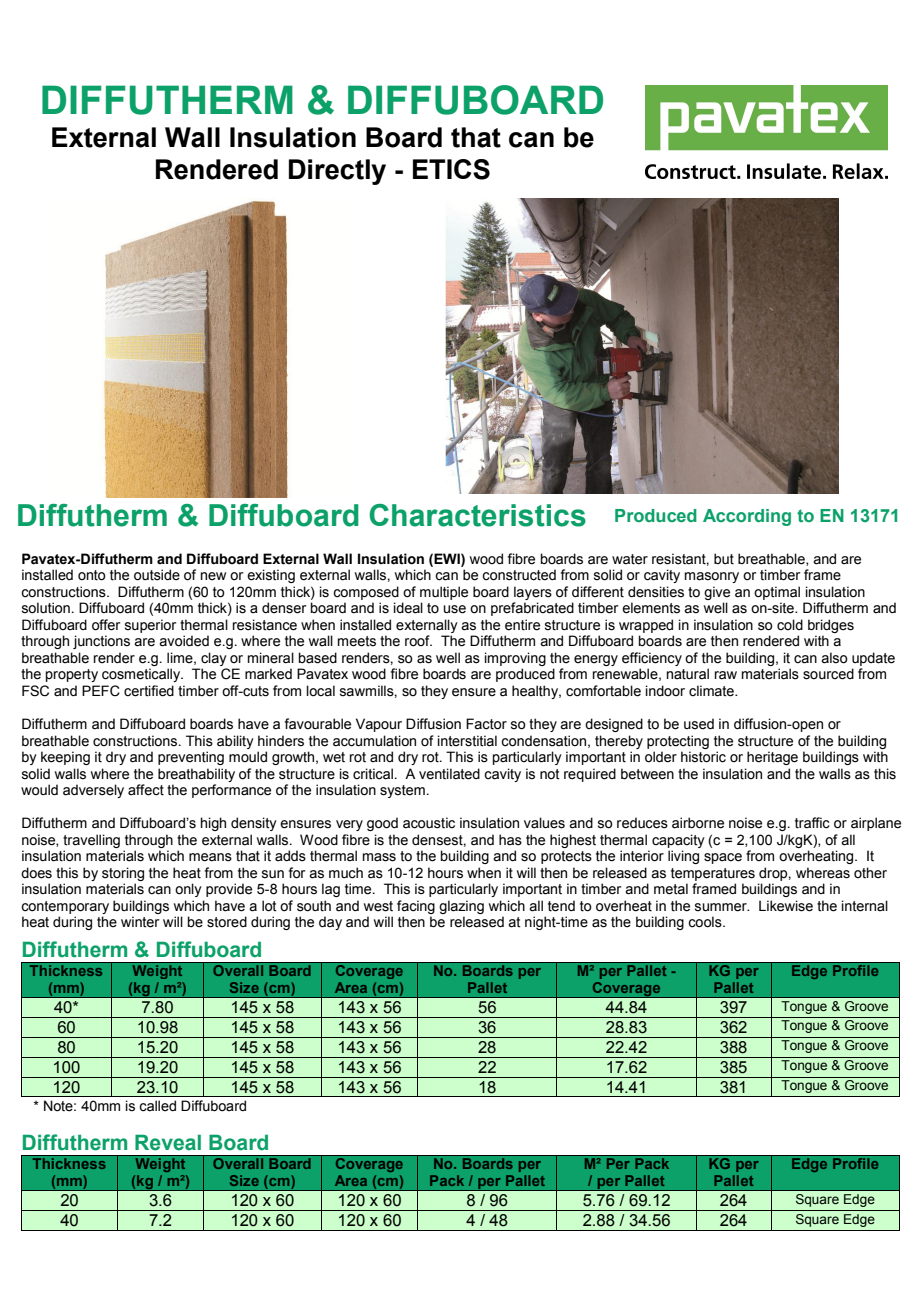 Image resolution: width=924 pixels, height=1308 pixels. I want to click on traffic, so click(812, 823).
